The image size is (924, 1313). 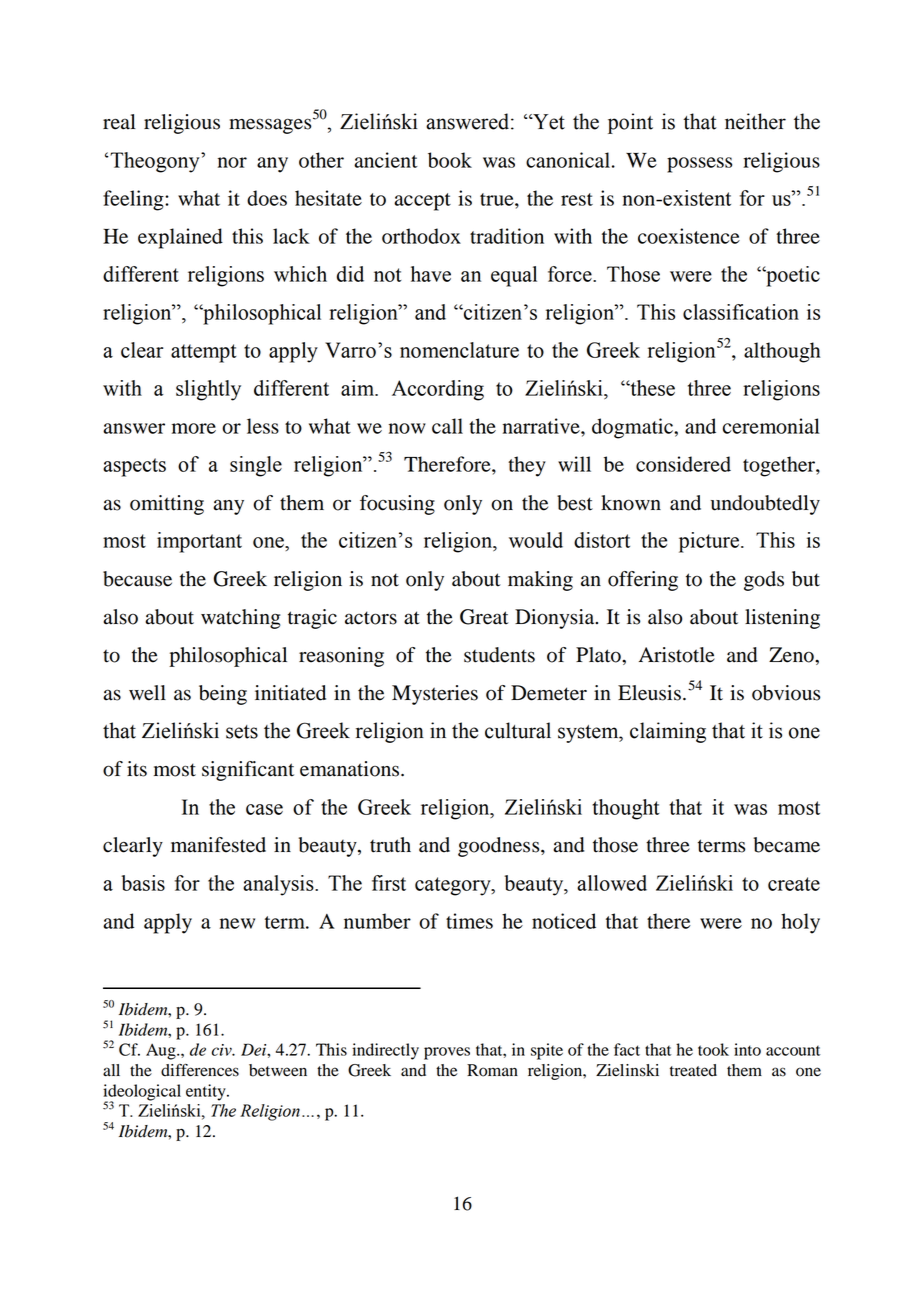 What do you see at coordinates (500, 847) in the image?
I see `goodness` at bounding box center [500, 847].
